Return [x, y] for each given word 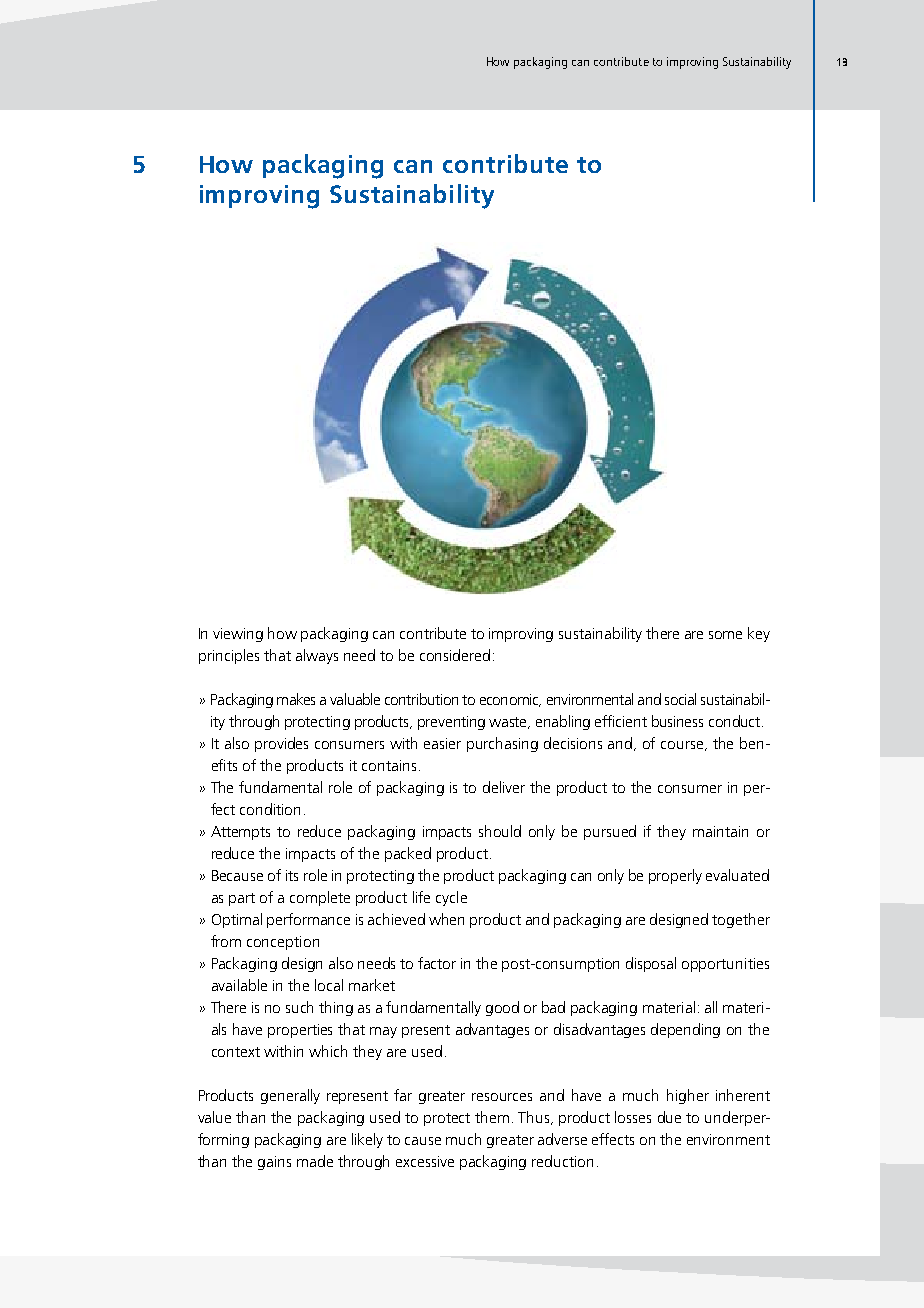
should [500, 831]
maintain [720, 831]
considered [455, 655]
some [725, 635]
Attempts [240, 833]
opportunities [725, 965]
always [317, 656]
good [502, 1008]
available [239, 985]
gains [274, 1163]
